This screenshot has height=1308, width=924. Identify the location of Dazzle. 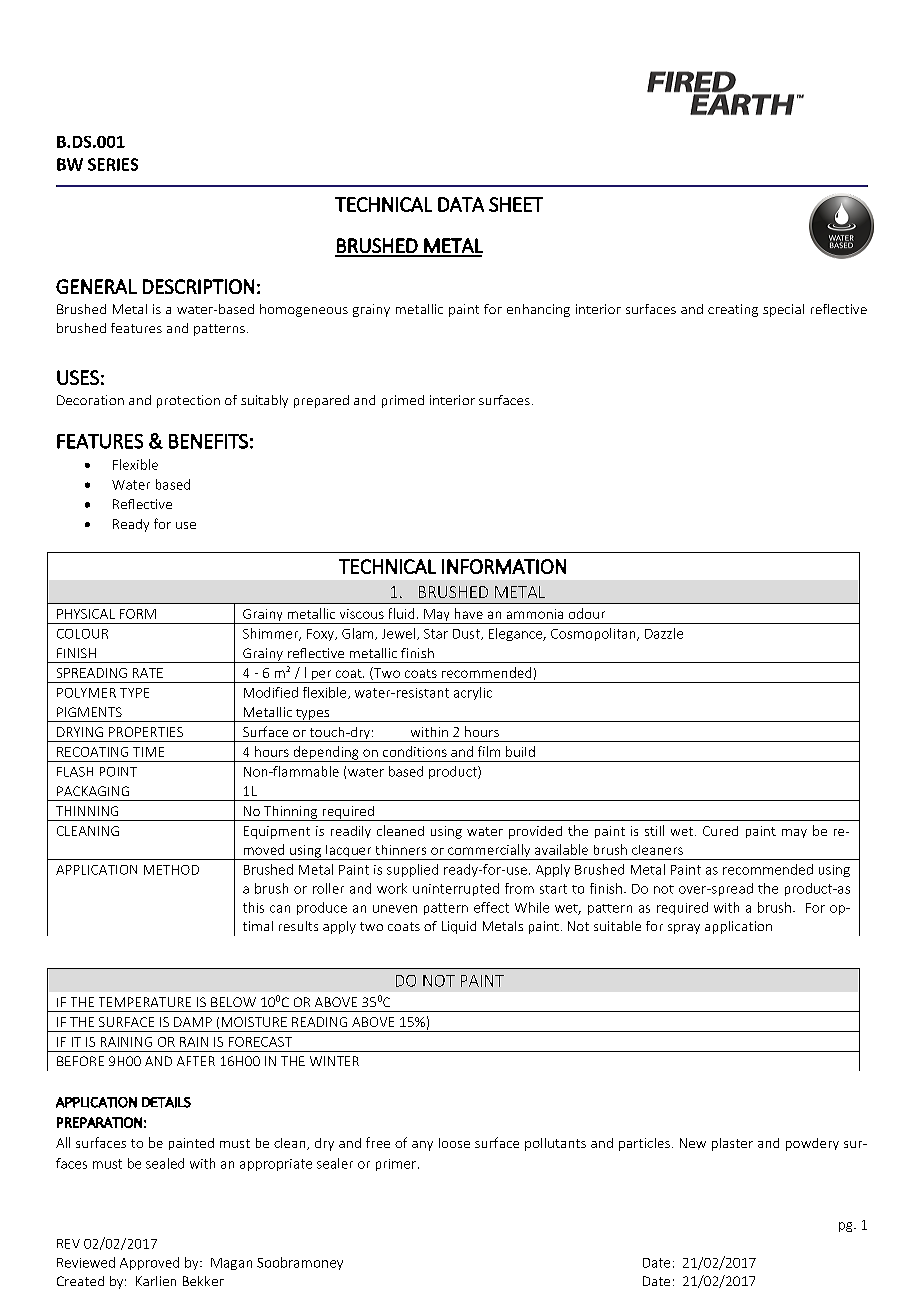
(664, 633).
